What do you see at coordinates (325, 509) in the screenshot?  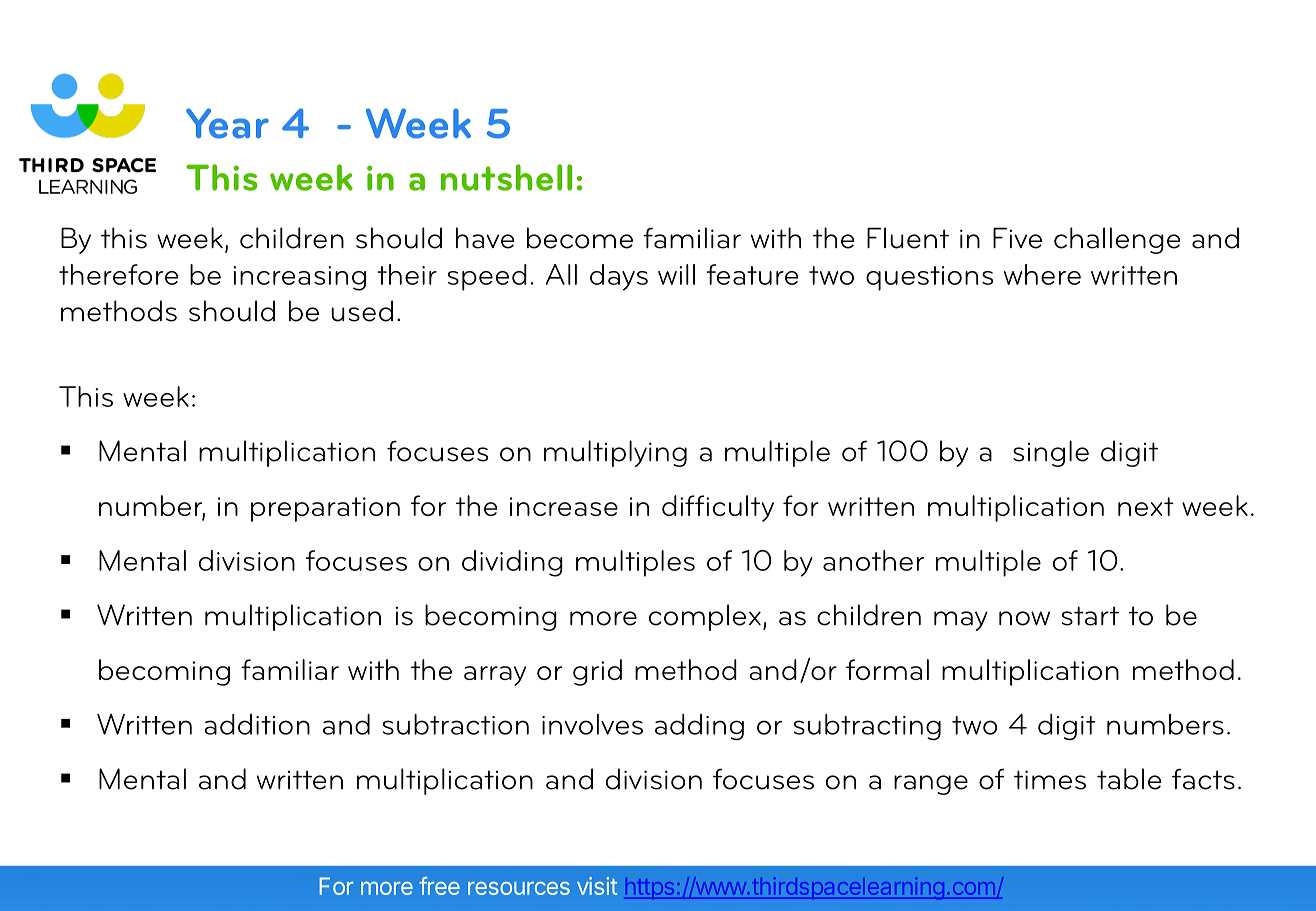 I see `preparation` at bounding box center [325, 509].
